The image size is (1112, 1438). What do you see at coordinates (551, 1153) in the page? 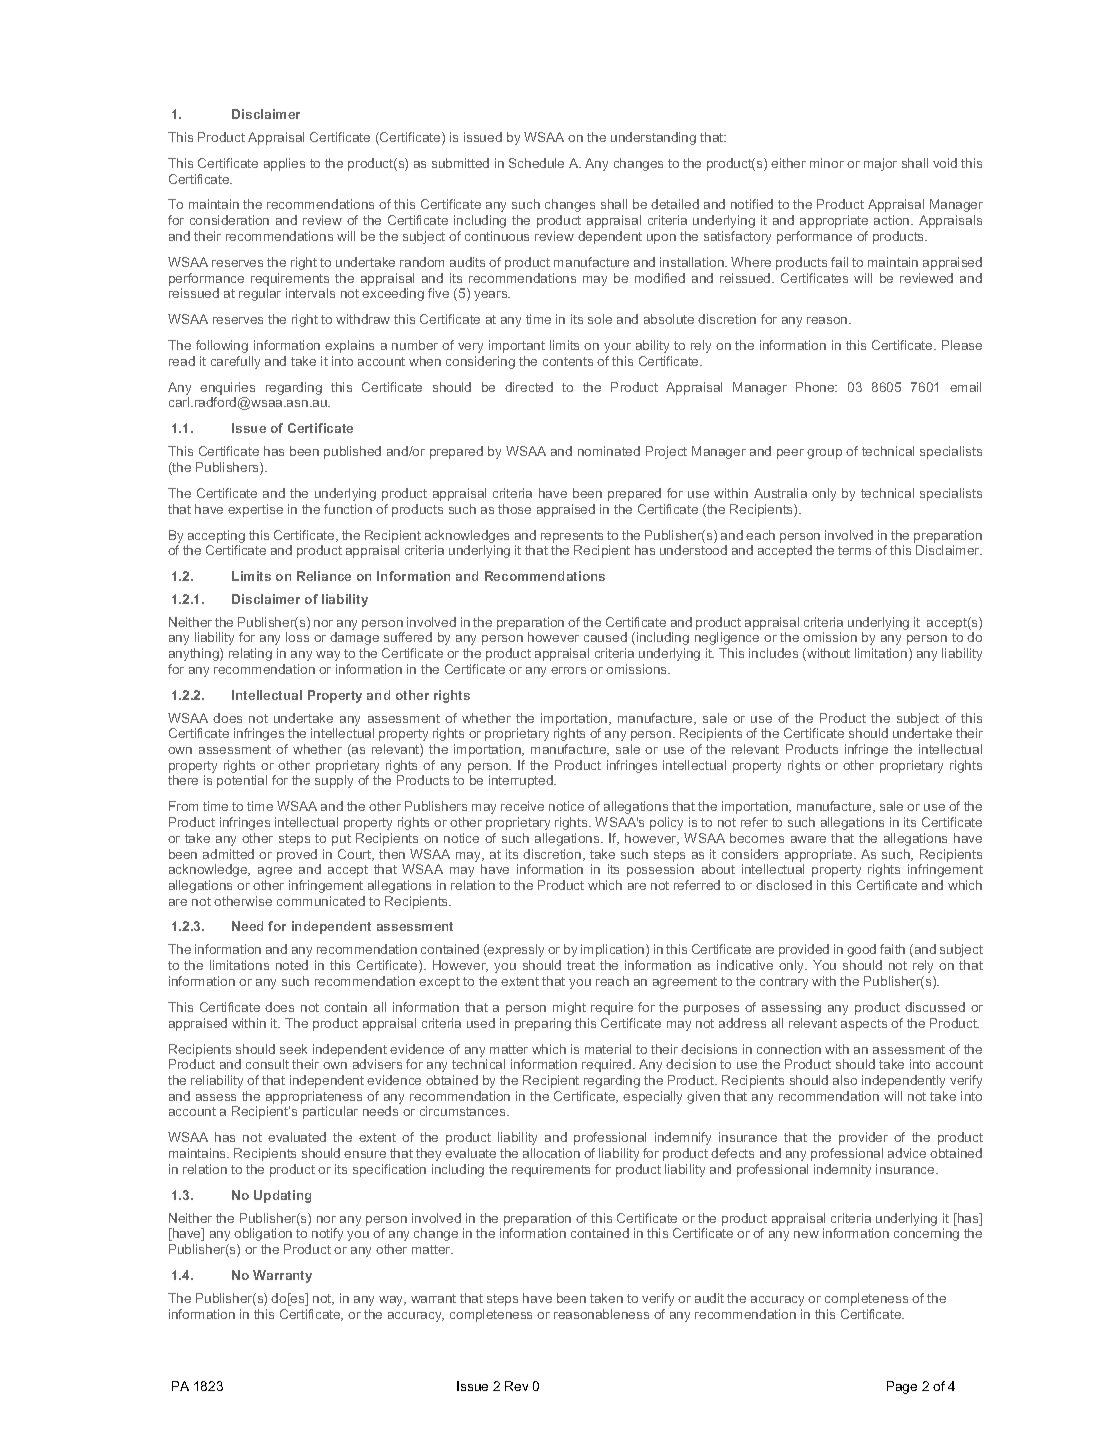
I see `allocation` at bounding box center [551, 1153].
